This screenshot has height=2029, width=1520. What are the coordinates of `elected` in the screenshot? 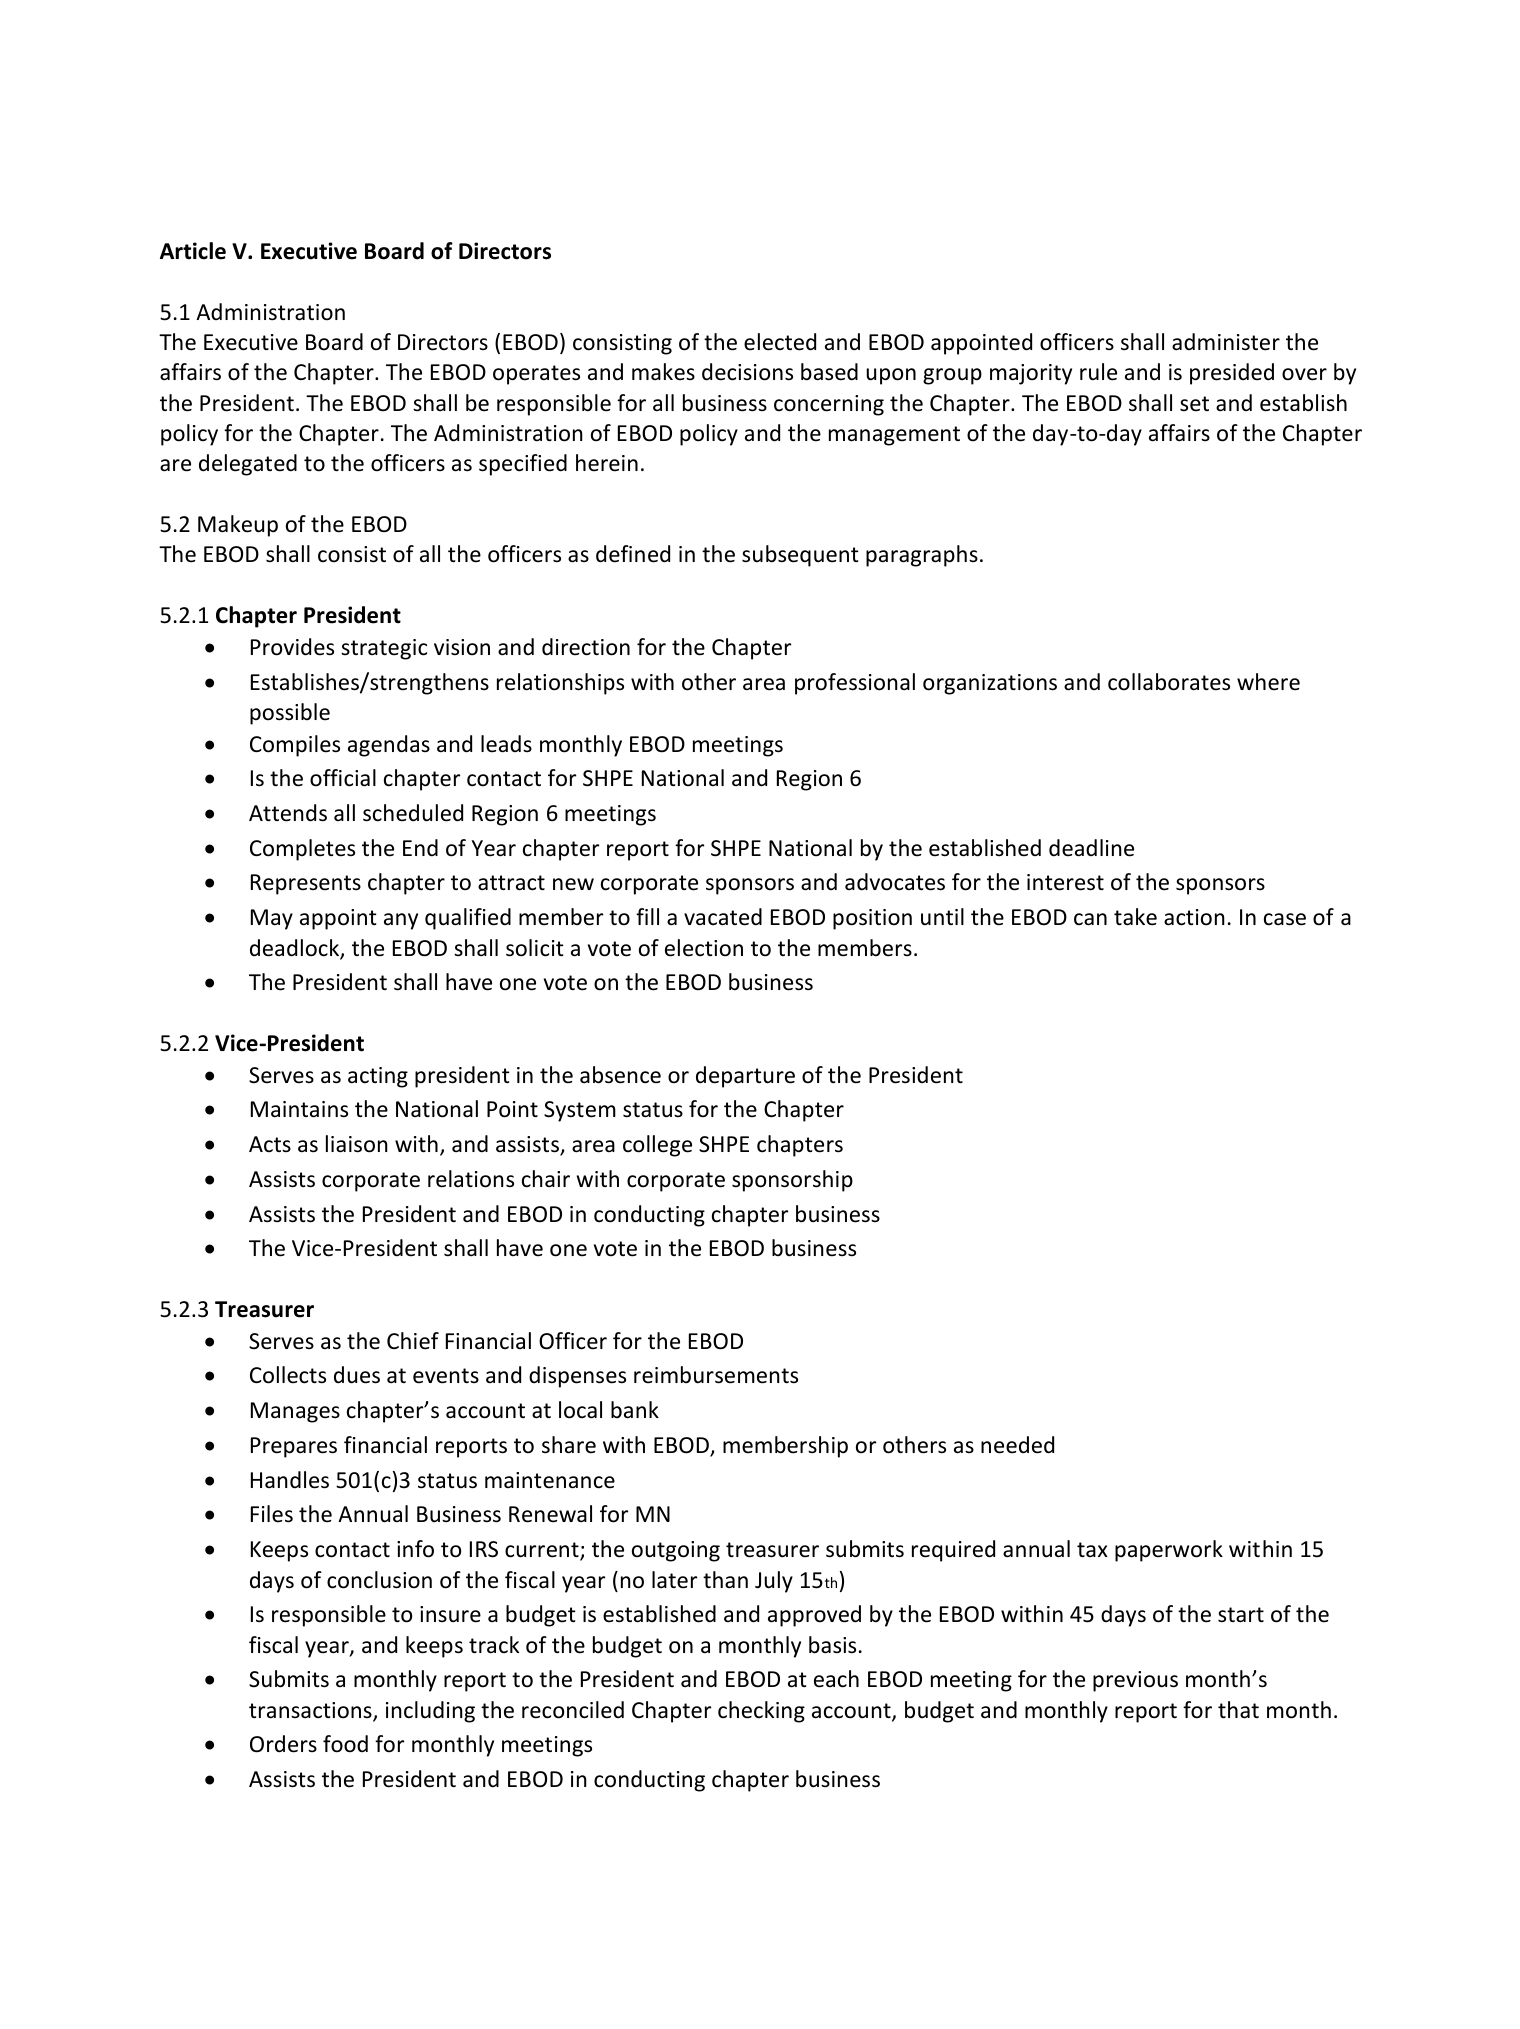 It's located at (780, 342).
